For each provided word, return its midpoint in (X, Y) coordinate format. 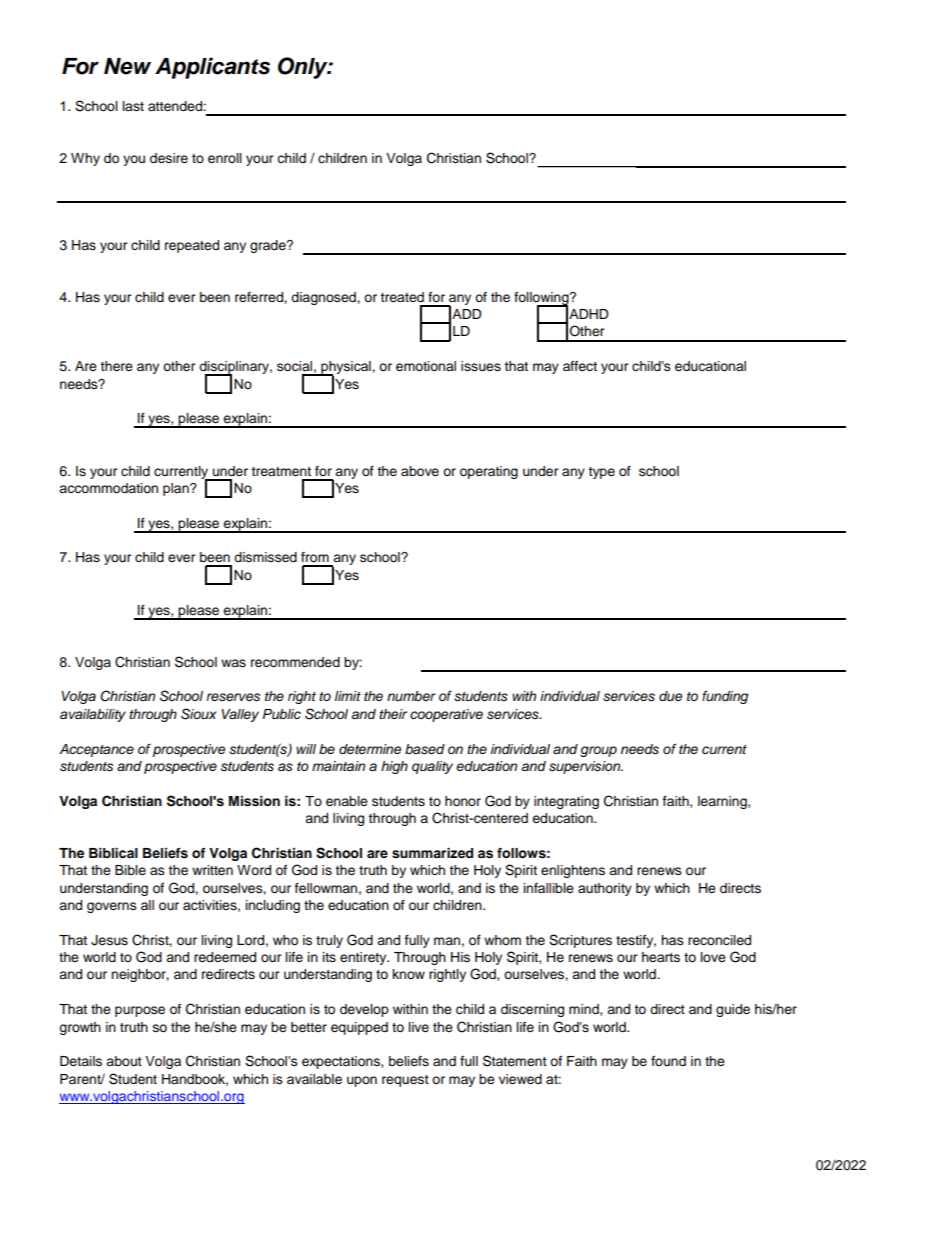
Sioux (198, 714)
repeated (192, 246)
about (124, 1061)
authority (605, 889)
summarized (432, 853)
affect (580, 366)
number (411, 696)
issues (481, 366)
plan (177, 489)
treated (402, 297)
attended (176, 106)
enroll (225, 158)
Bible (130, 870)
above (420, 471)
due (670, 696)
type (601, 473)
